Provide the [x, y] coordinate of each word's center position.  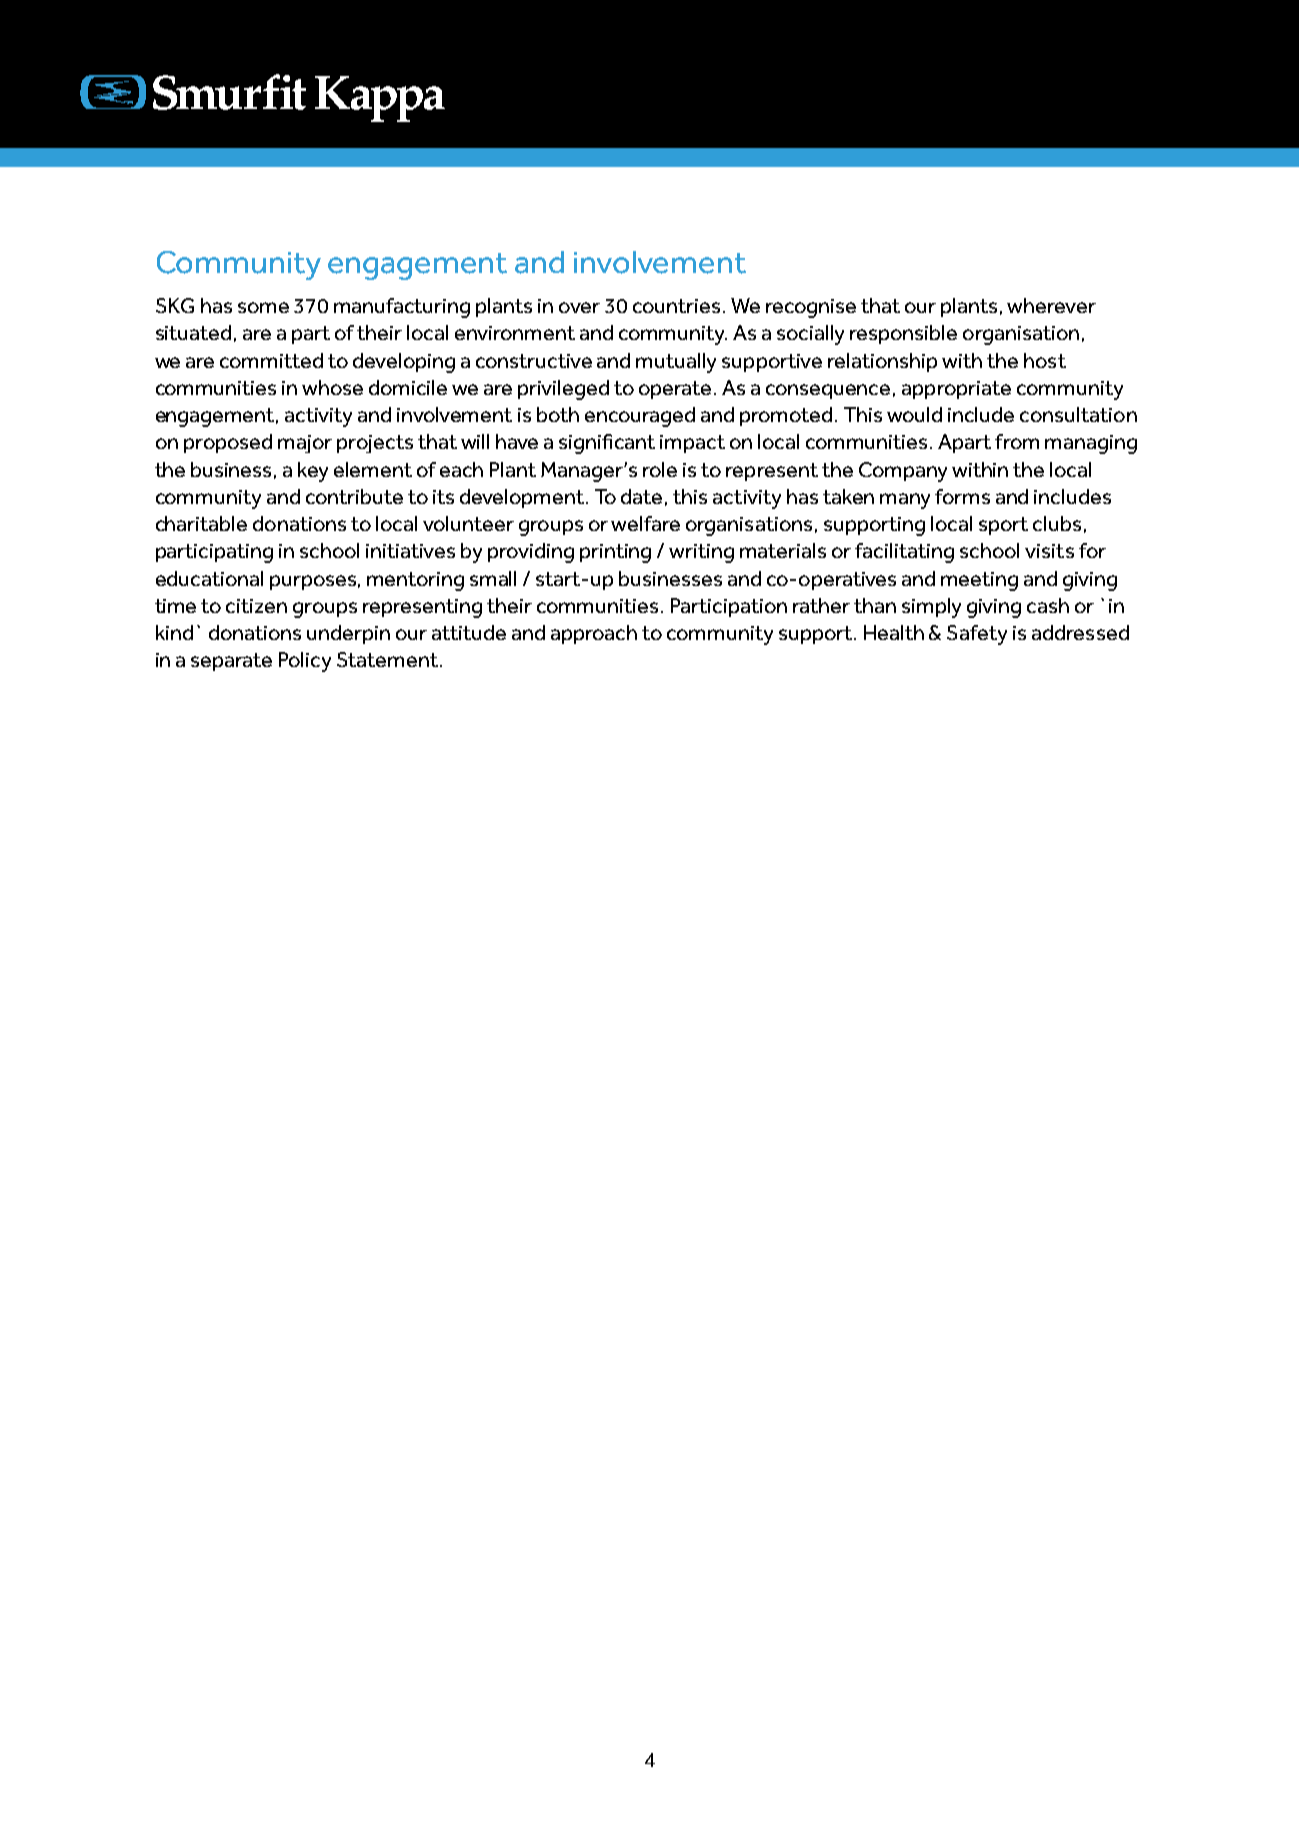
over [579, 307]
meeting [979, 581]
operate [675, 390]
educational [209, 578]
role [660, 469]
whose [332, 387]
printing [615, 553]
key [313, 472]
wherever [1051, 305]
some [263, 307]
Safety [977, 635]
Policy [305, 662]
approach [594, 634]
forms [962, 496]
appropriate [956, 390]
